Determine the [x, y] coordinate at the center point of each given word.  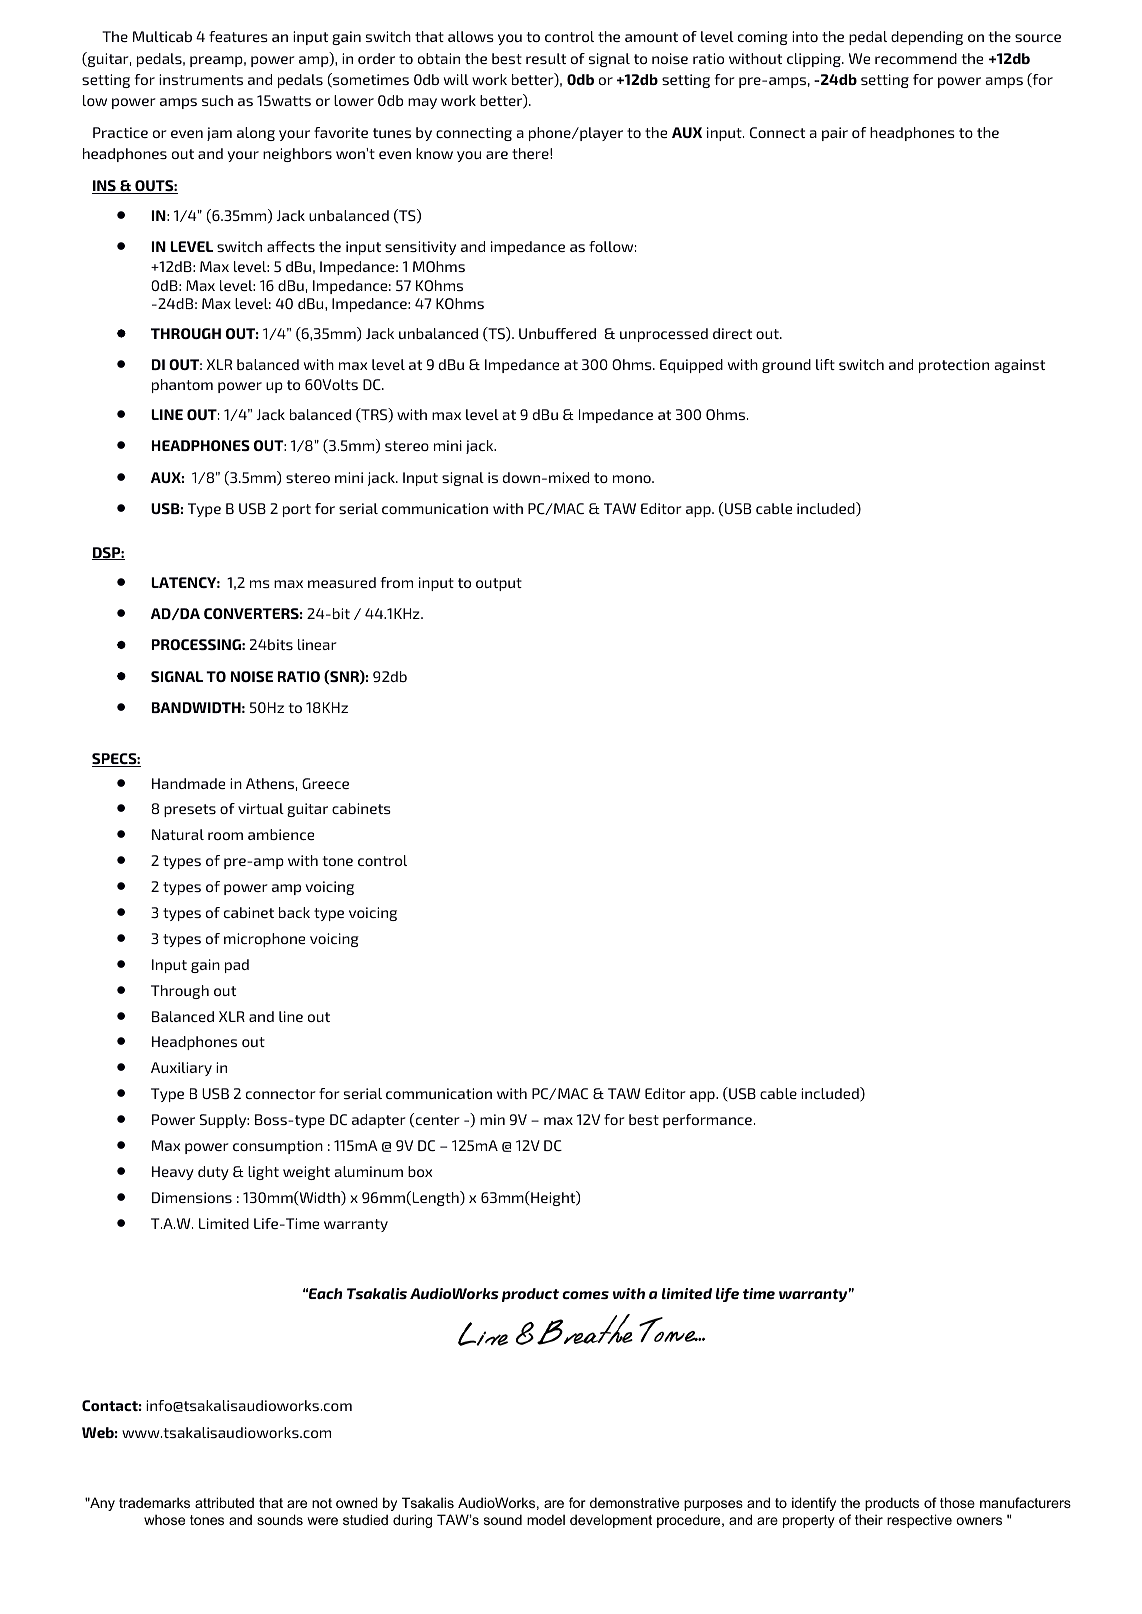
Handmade [188, 783]
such [217, 100]
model [546, 1519]
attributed [224, 1502]
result [546, 58]
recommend [916, 58]
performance [707, 1121]
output [499, 584]
